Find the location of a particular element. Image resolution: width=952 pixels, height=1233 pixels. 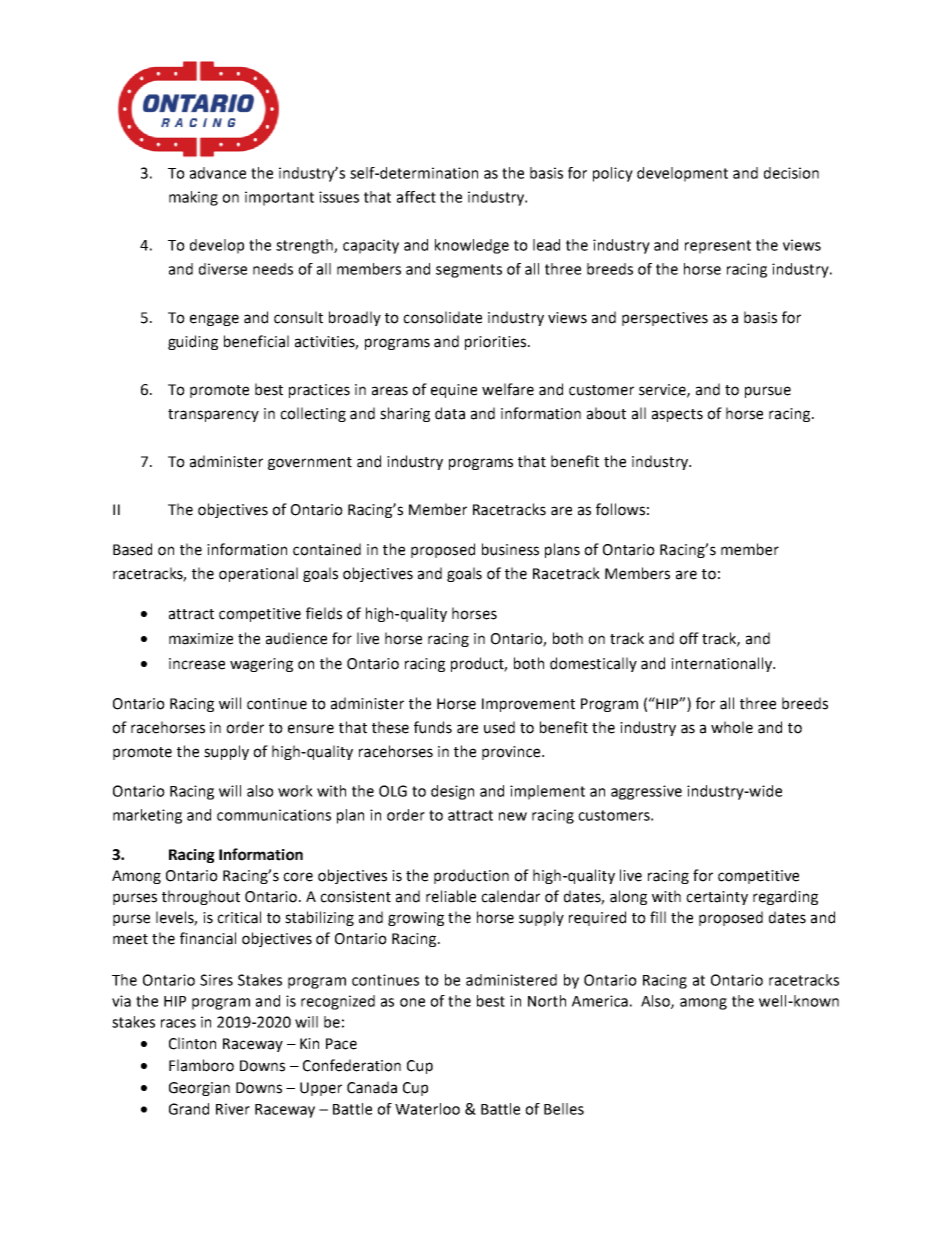

Belles is located at coordinates (564, 1109).
